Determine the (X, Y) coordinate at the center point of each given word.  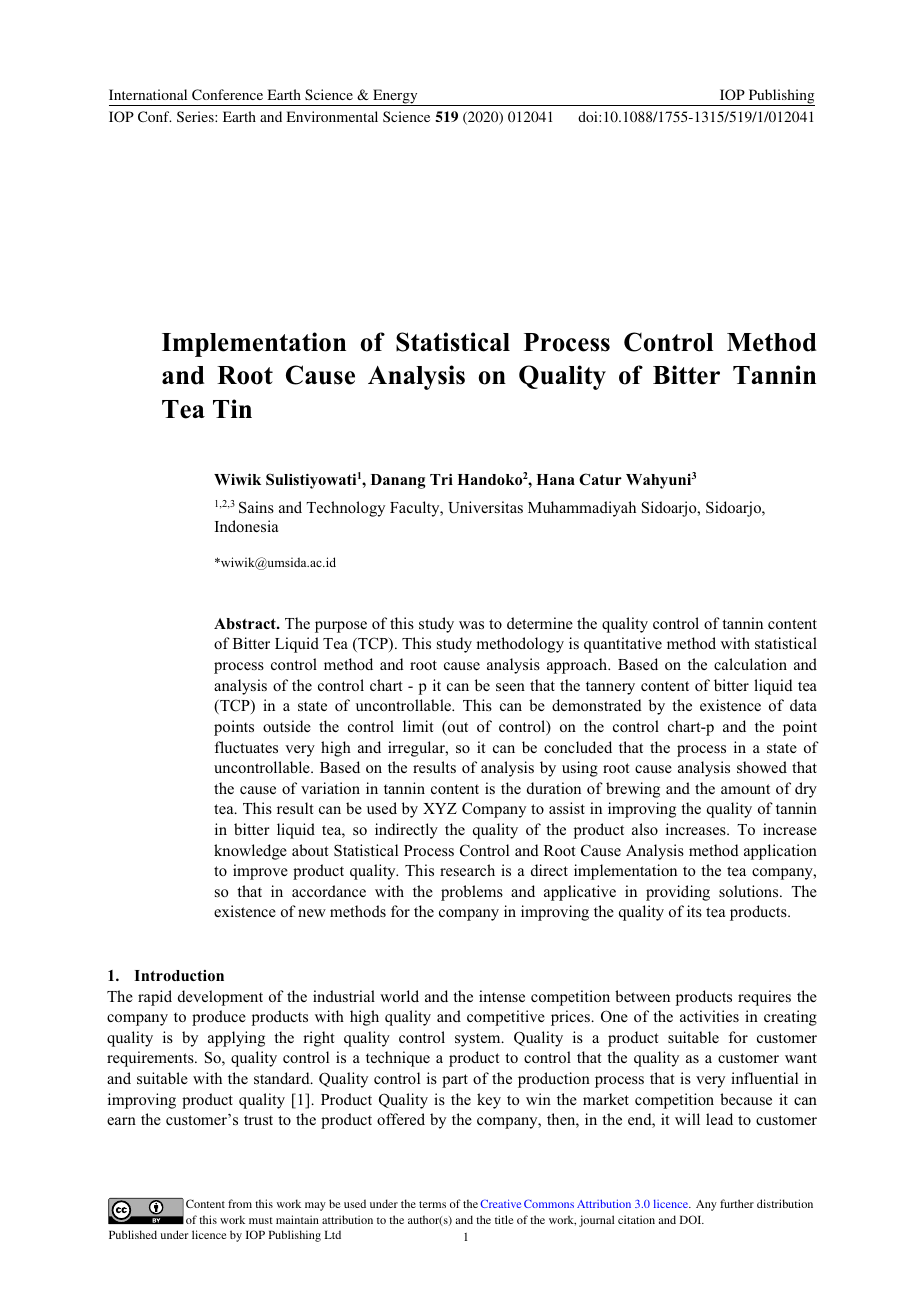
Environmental (332, 116)
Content (205, 1203)
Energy (395, 97)
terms (432, 1204)
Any (706, 1205)
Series (196, 116)
